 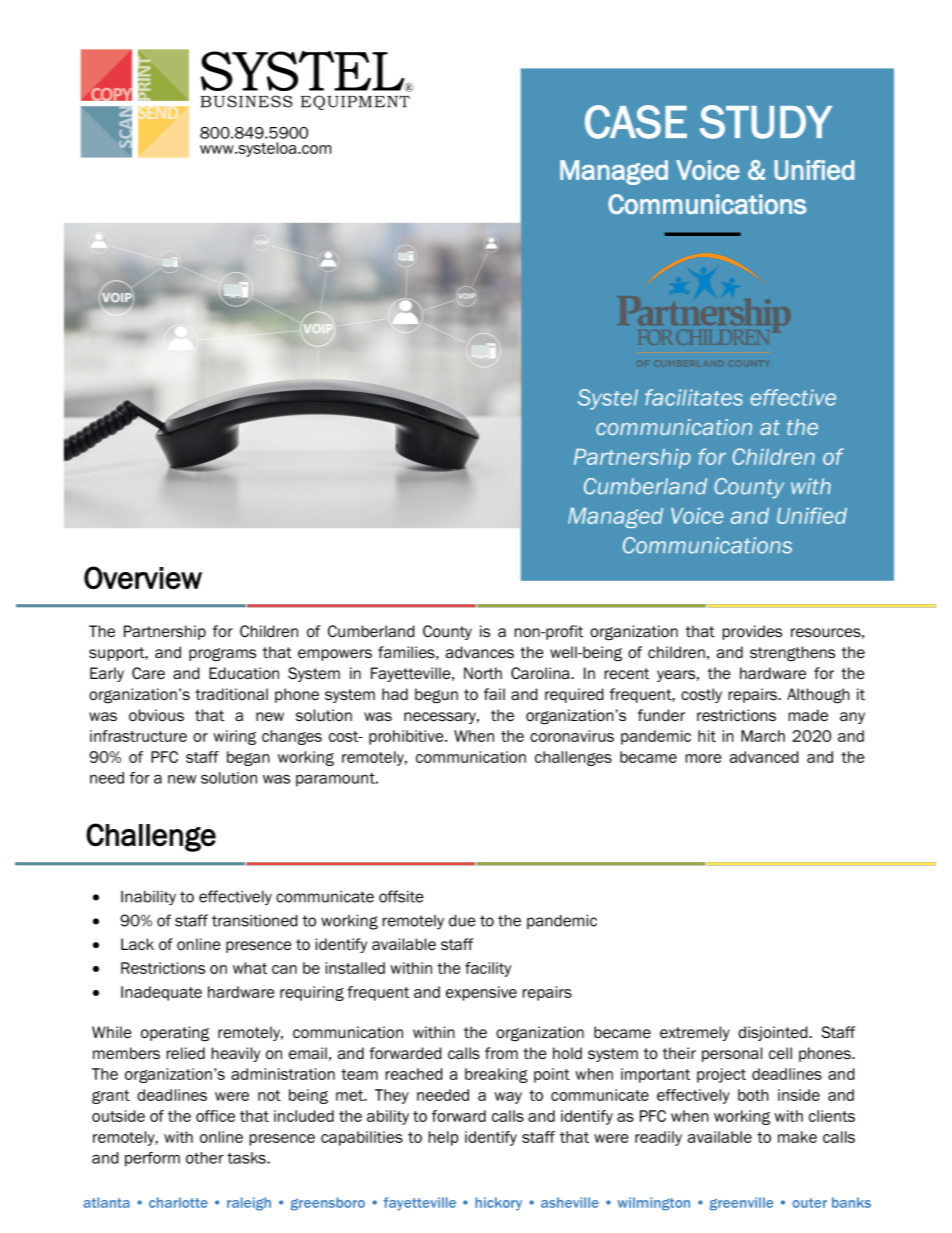 What do you see at coordinates (205, 1158) in the page?
I see `other` at bounding box center [205, 1158].
